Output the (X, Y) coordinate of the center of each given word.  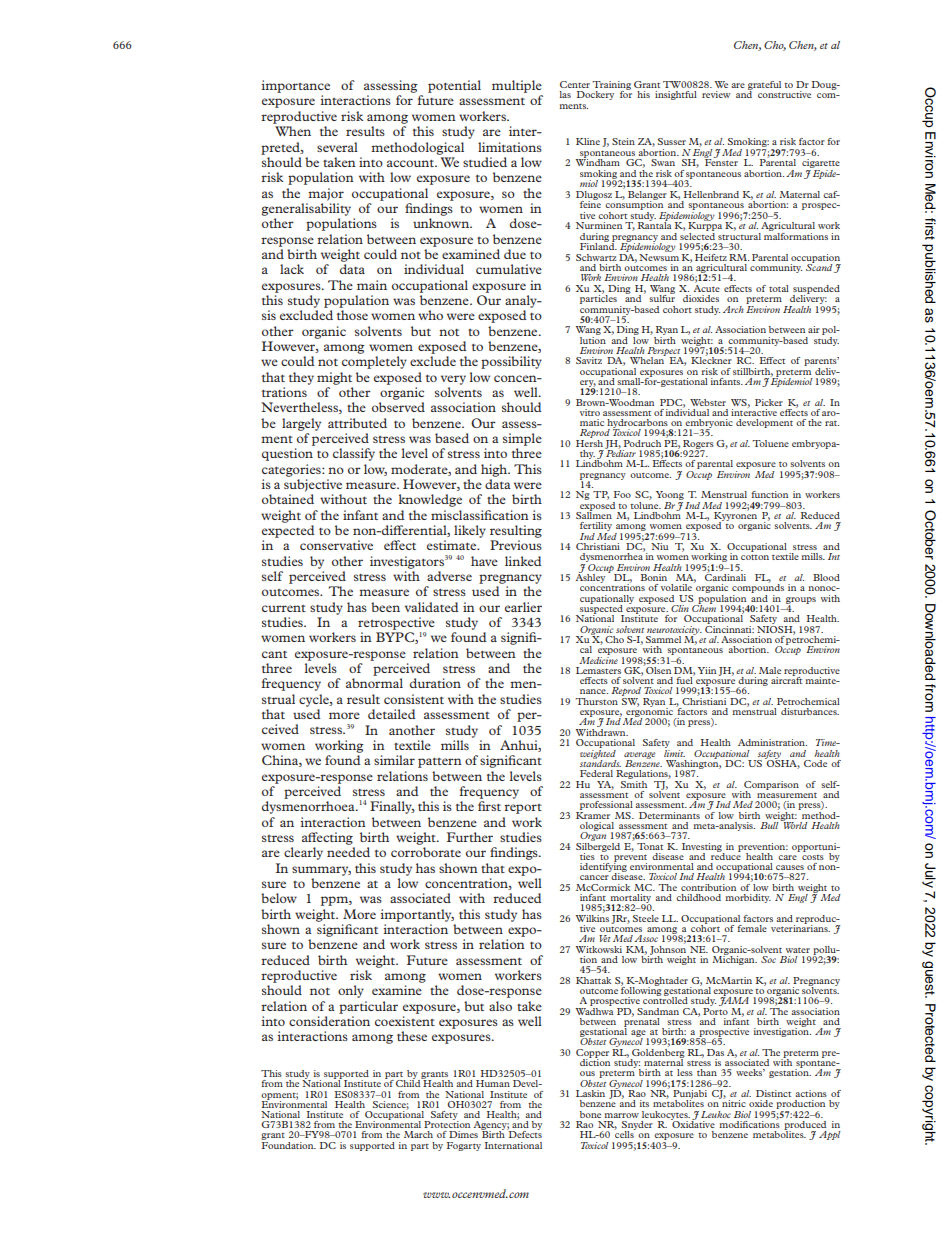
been (385, 607)
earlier (523, 607)
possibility (511, 362)
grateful (764, 86)
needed (348, 852)
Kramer (593, 814)
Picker (769, 402)
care (787, 857)
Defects (524, 1133)
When (293, 131)
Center (575, 84)
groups (801, 601)
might (334, 378)
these (412, 1036)
